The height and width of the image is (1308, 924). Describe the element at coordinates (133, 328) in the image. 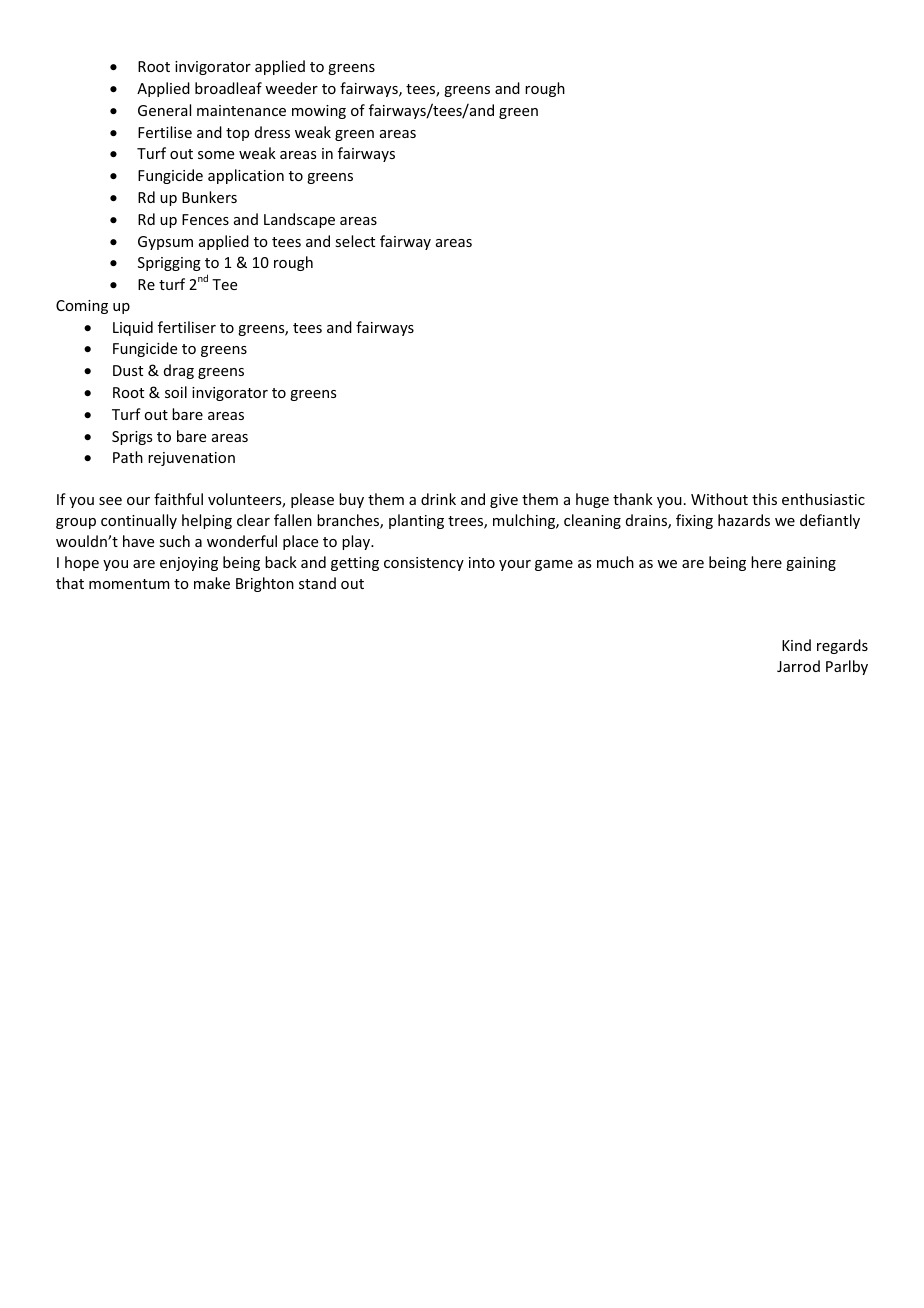

I see `Liquid` at that location.
